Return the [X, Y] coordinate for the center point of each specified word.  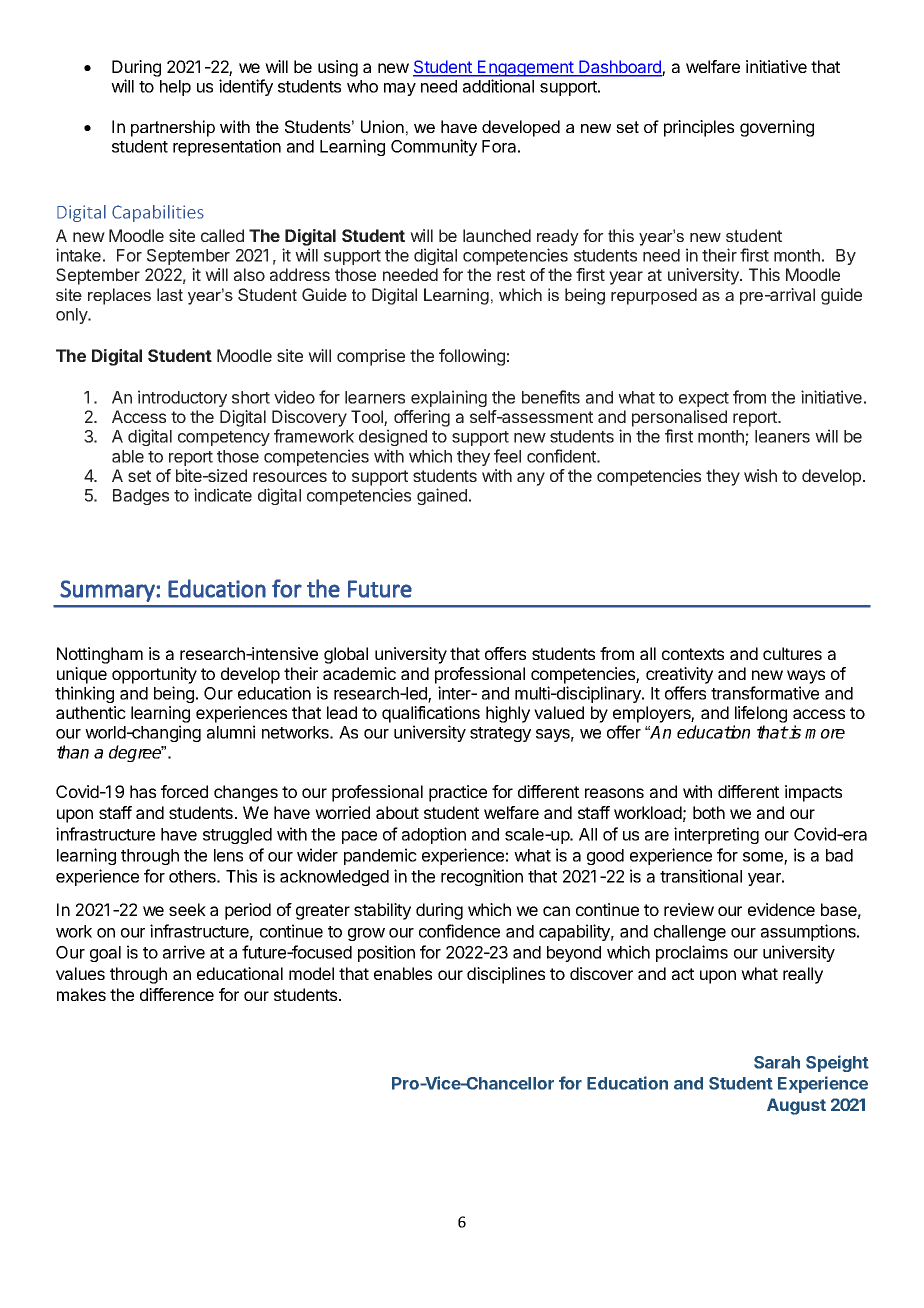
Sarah [777, 1062]
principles [699, 128]
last [170, 294]
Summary [108, 591]
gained [442, 496]
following [472, 357]
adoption [434, 835]
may [400, 89]
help [175, 88]
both [709, 812]
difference [177, 994]
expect [704, 399]
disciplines [506, 975]
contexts [693, 654]
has [143, 791]
